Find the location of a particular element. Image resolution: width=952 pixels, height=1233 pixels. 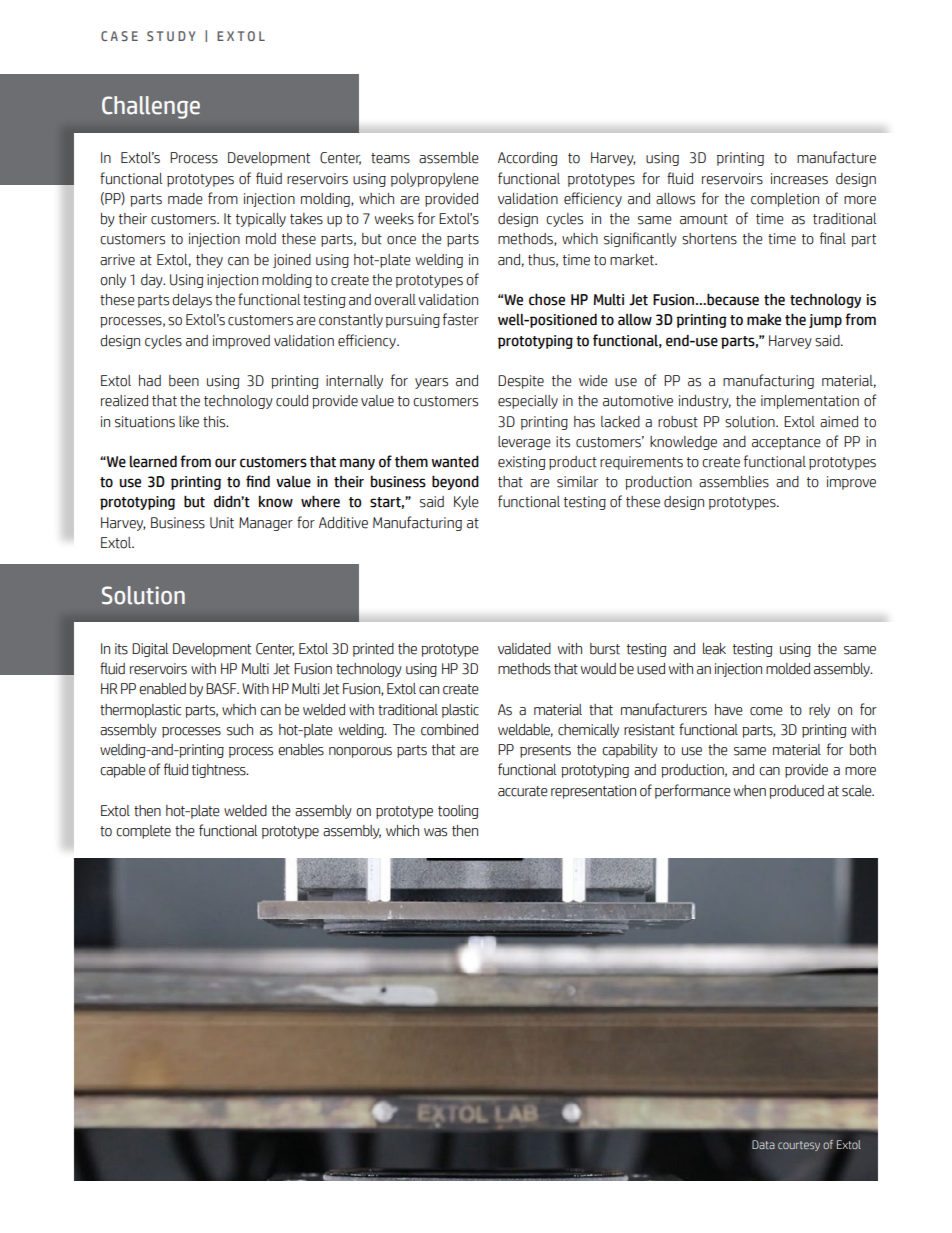

STUDY is located at coordinates (171, 36).
